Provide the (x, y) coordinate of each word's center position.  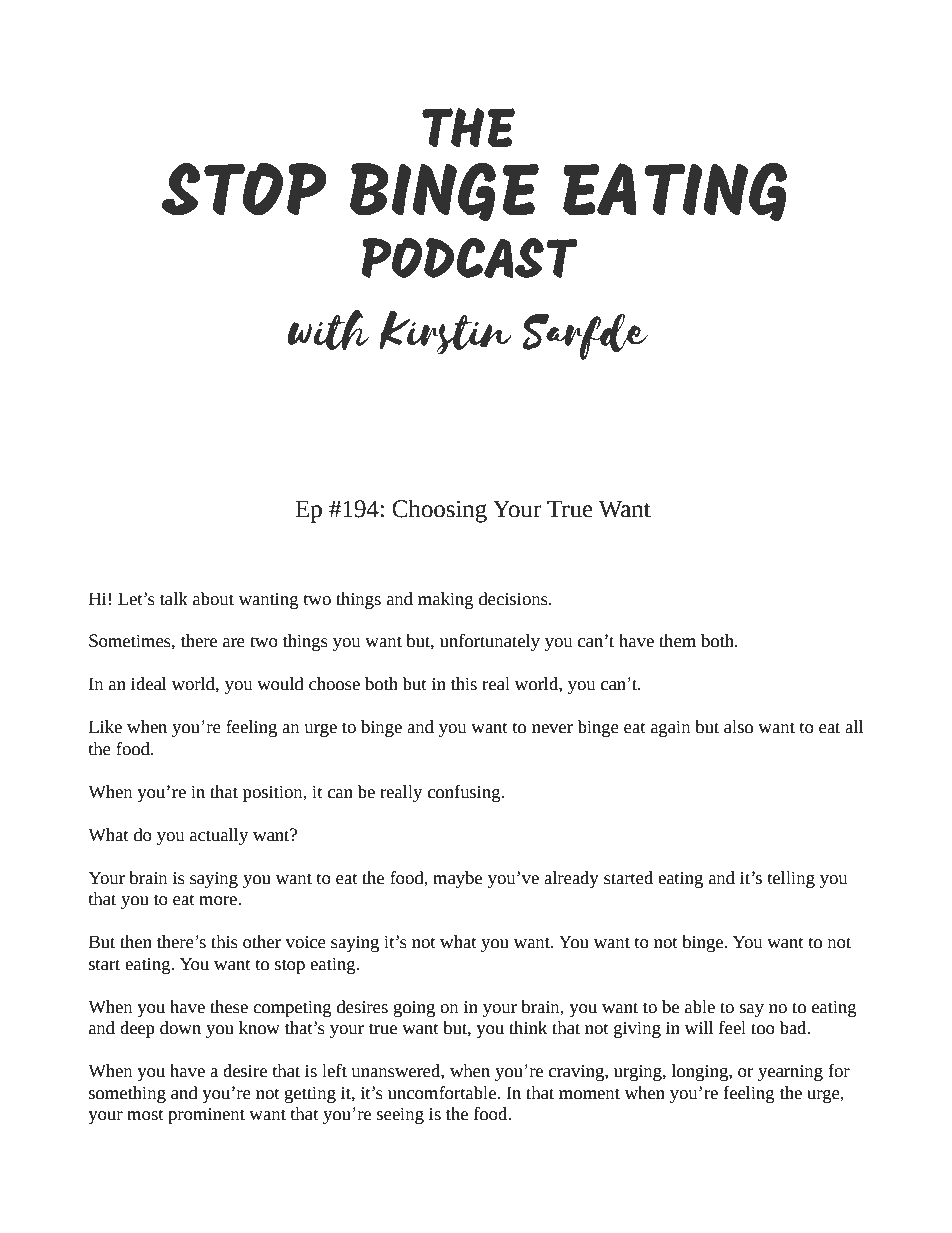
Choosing (439, 511)
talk (174, 599)
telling (791, 879)
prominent (206, 1116)
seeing (400, 1116)
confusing (465, 793)
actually (219, 836)
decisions (514, 599)
